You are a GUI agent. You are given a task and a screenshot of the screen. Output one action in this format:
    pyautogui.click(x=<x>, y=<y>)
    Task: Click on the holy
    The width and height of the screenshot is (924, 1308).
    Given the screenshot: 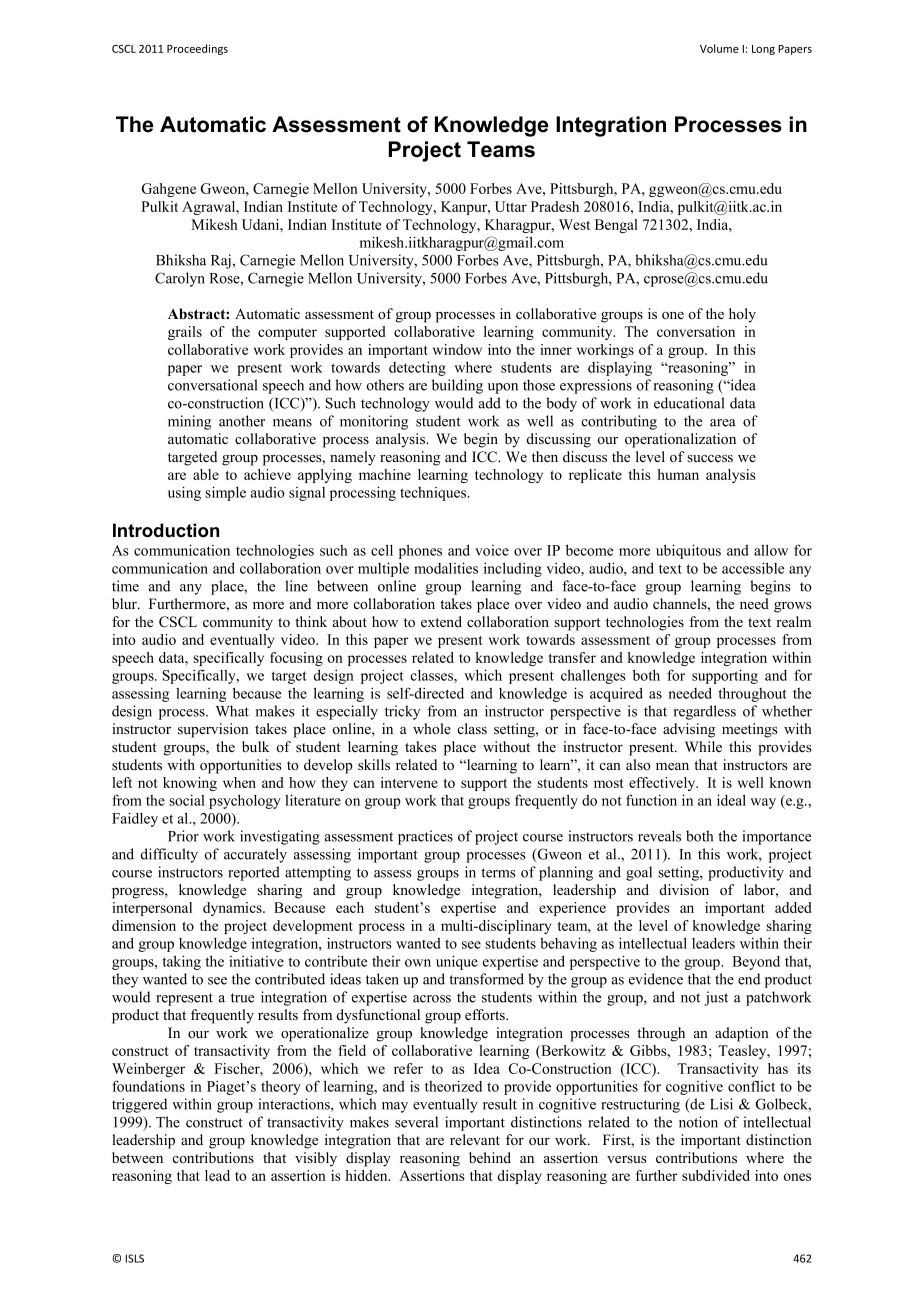 What is the action you would take?
    pyautogui.click(x=742, y=315)
